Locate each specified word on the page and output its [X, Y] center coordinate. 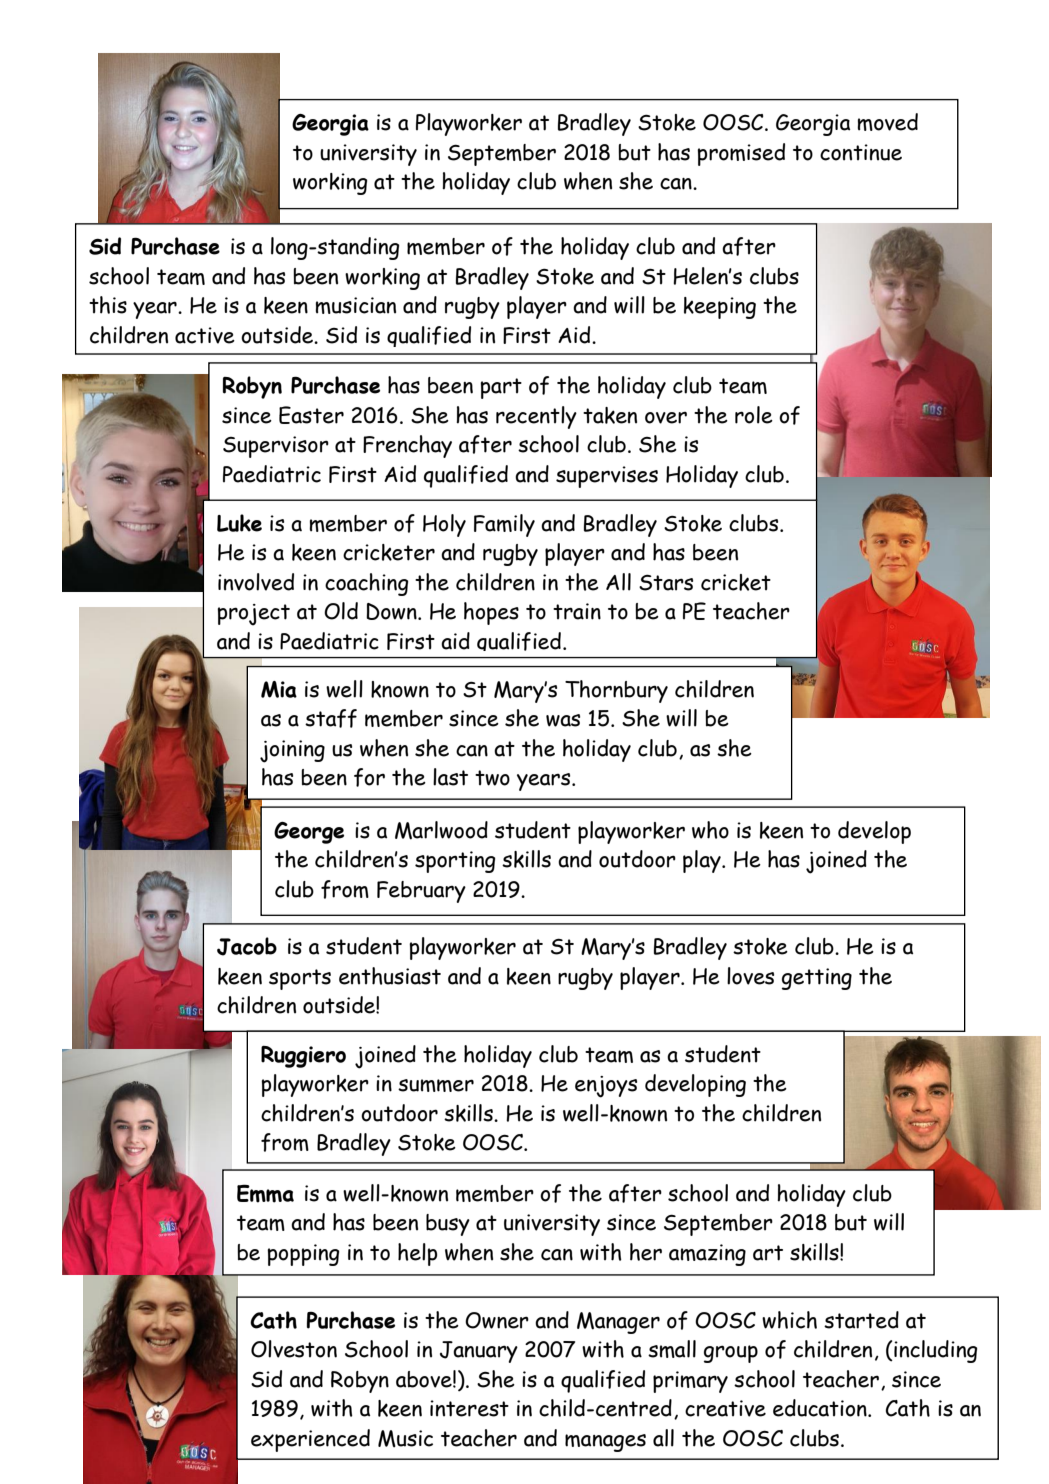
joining [292, 751]
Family [504, 525]
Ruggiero [303, 1057]
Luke [239, 523]
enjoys [606, 1087]
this [108, 305]
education [821, 1408]
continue [861, 152]
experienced [310, 1440]
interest [469, 1408]
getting [817, 979]
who [710, 830]
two [492, 778]
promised [741, 154]
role [754, 415]
